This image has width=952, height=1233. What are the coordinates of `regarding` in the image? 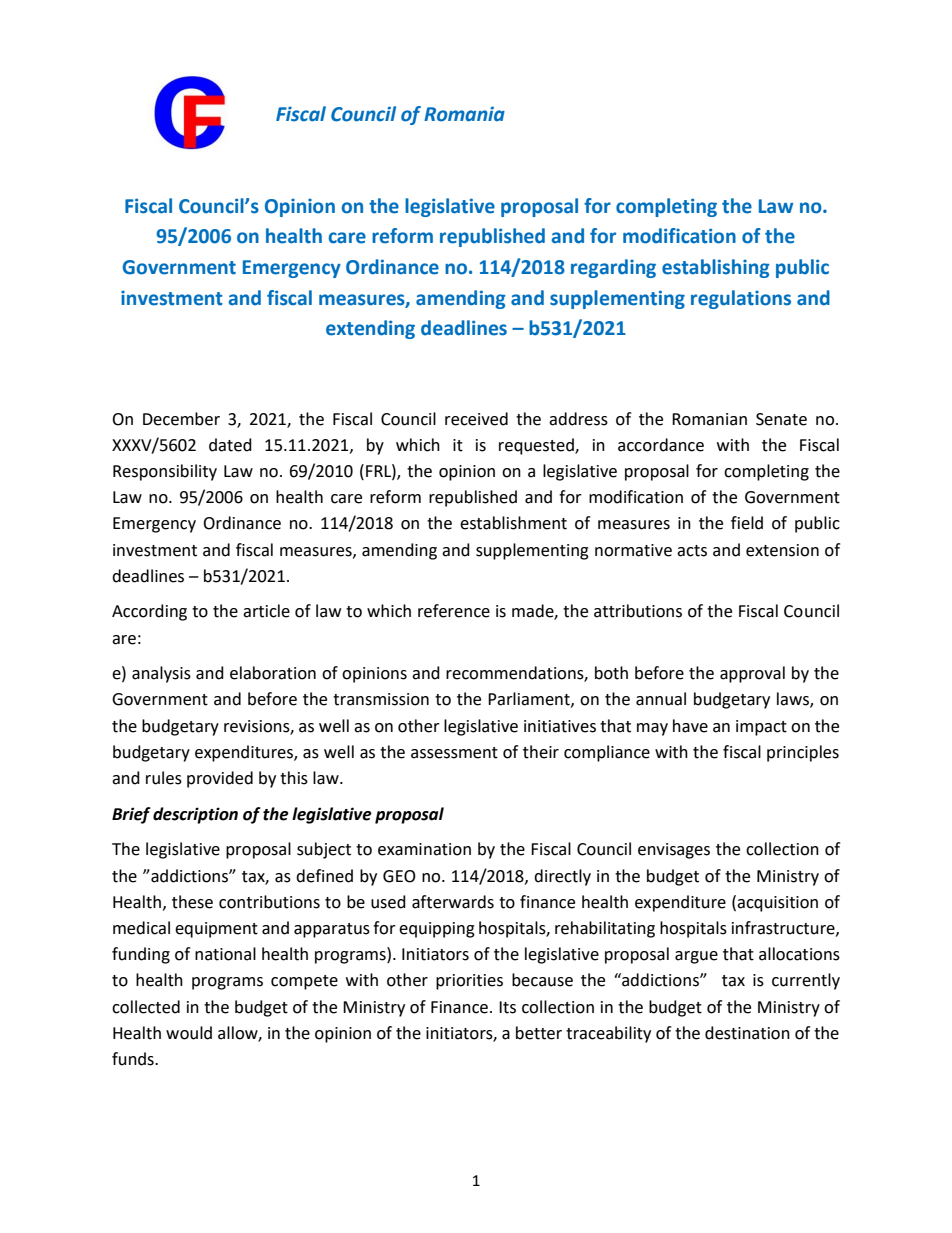 It's located at (613, 268).
